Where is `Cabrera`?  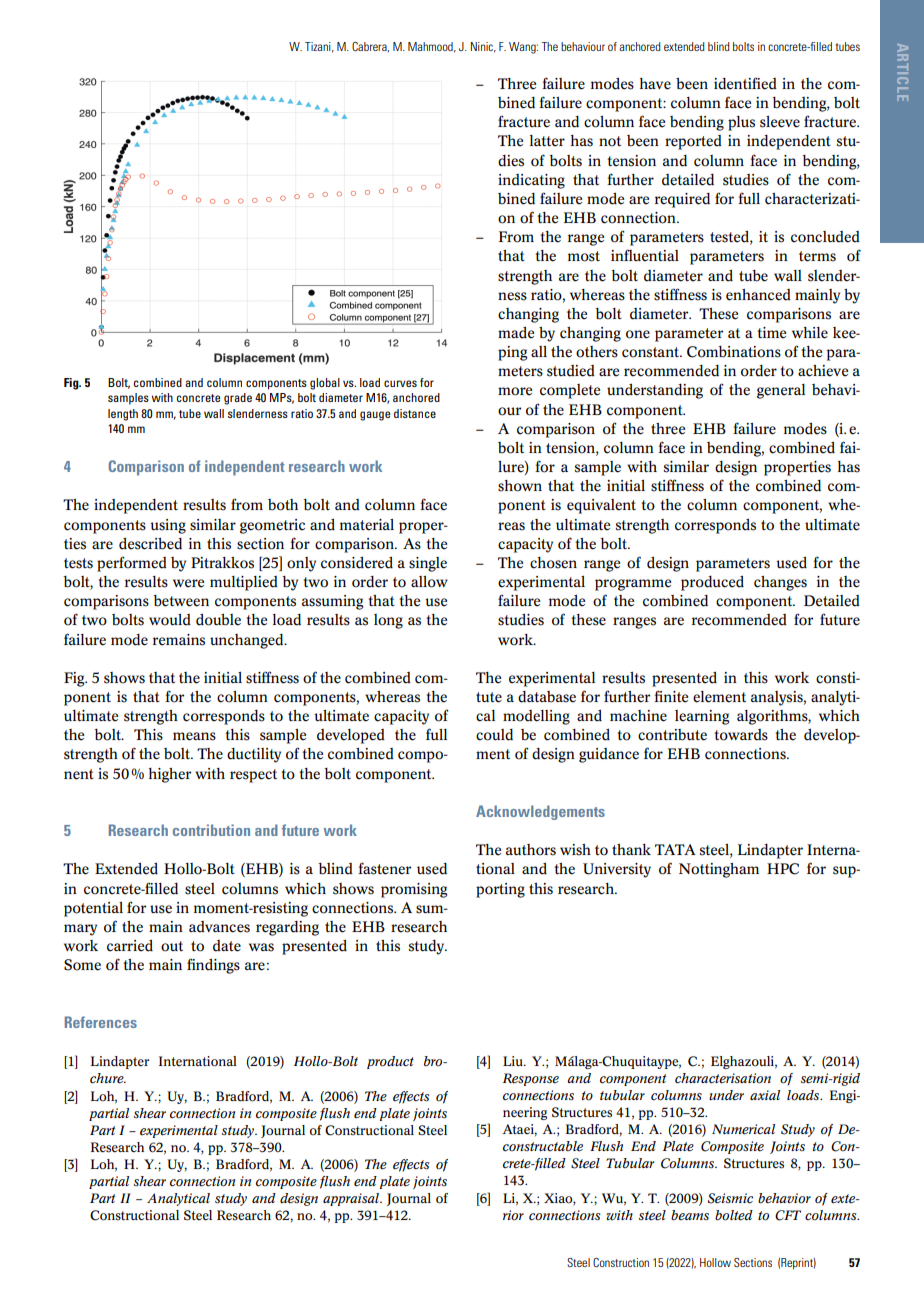
Cabrera is located at coordinates (370, 47).
